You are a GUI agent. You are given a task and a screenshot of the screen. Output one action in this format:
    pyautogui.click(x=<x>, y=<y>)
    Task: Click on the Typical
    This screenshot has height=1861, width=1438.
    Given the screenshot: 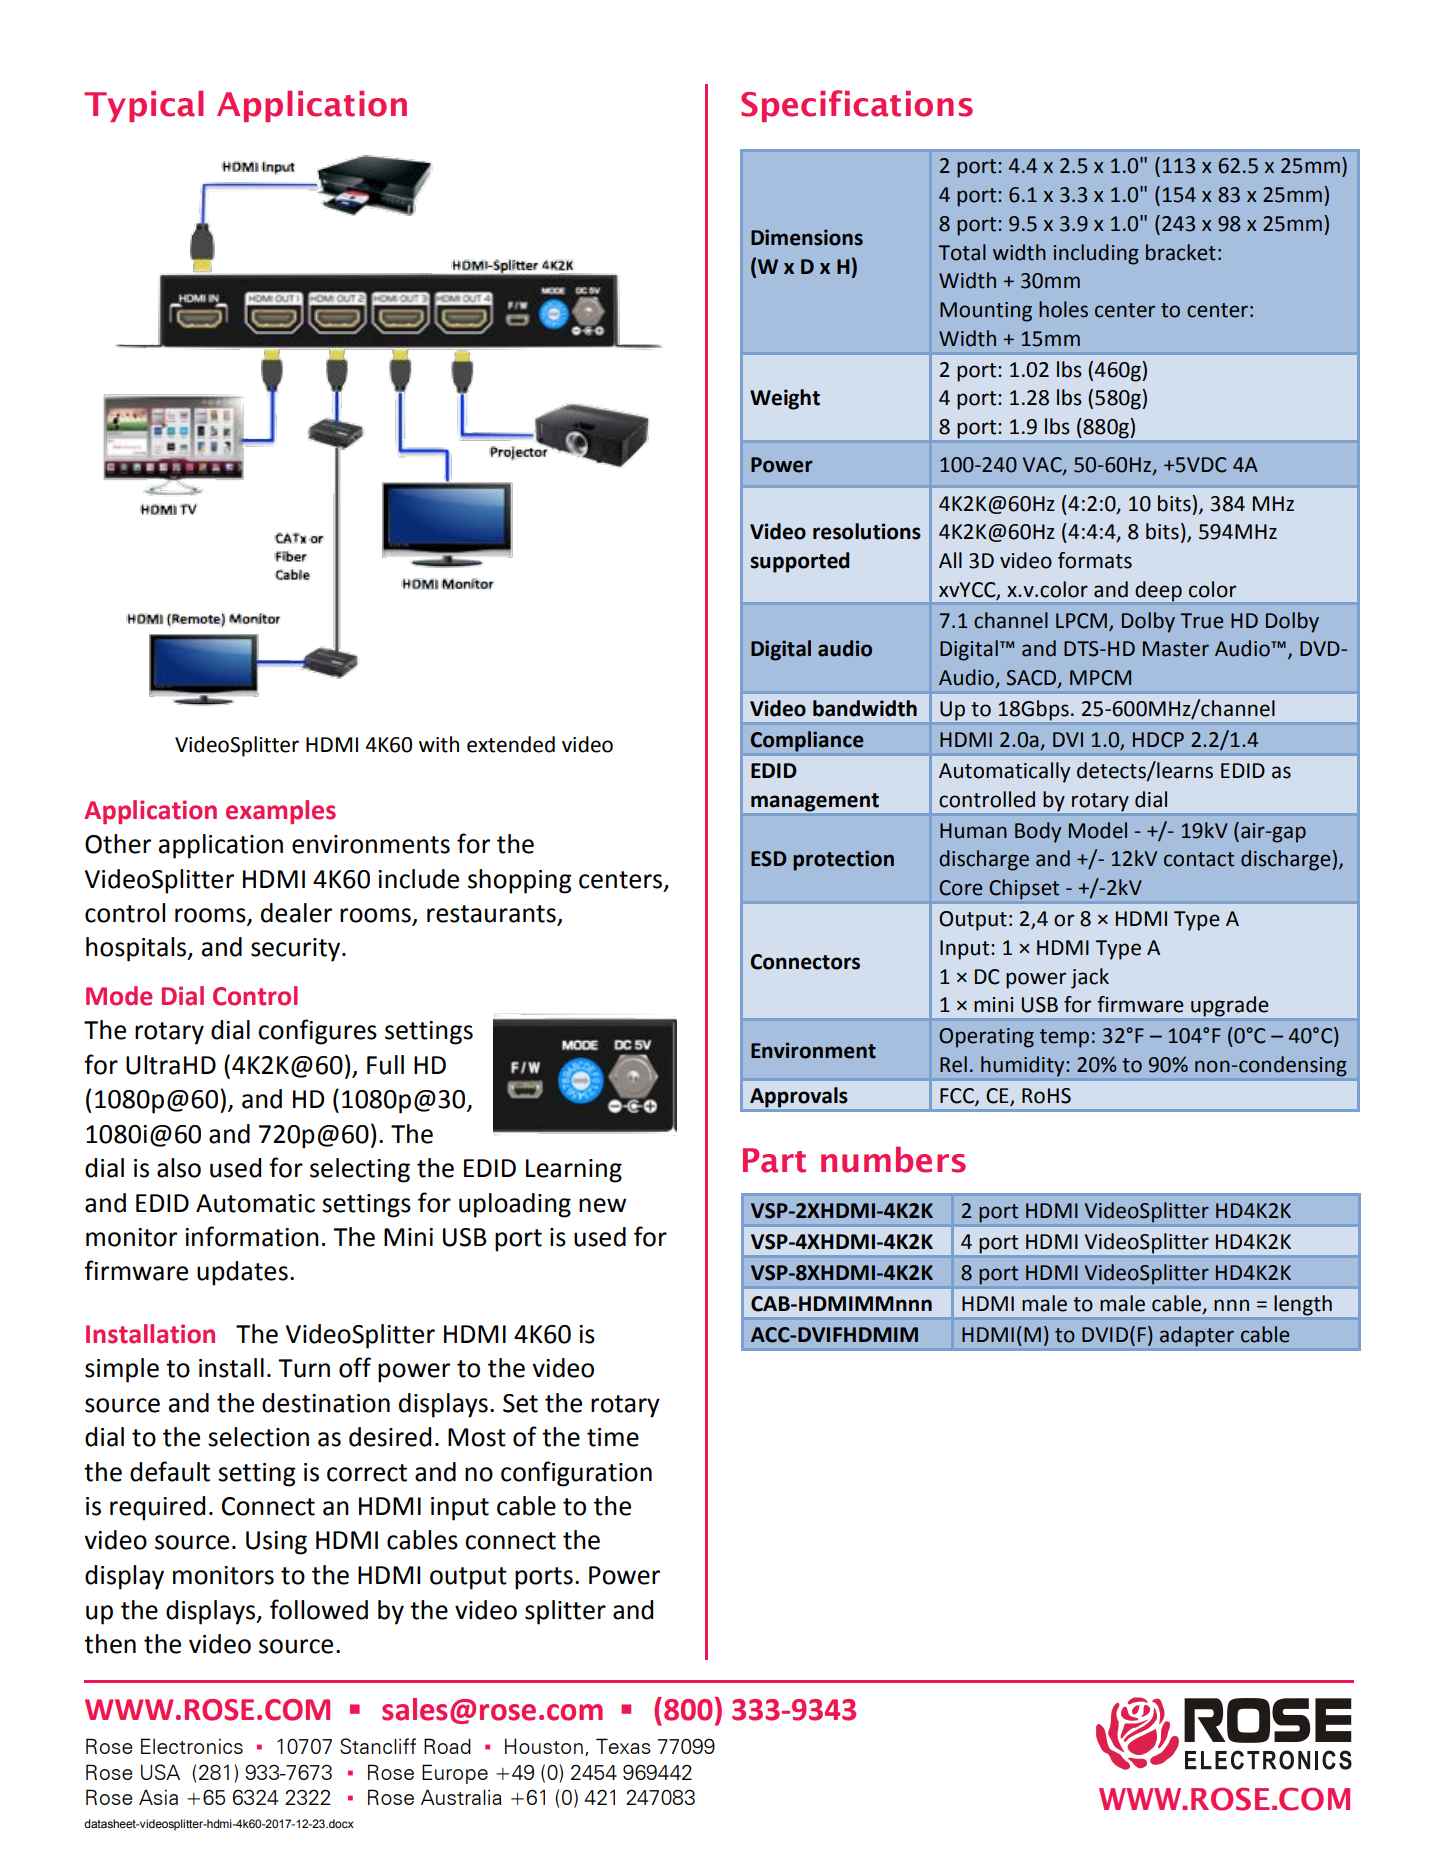 What is the action you would take?
    pyautogui.click(x=143, y=106)
